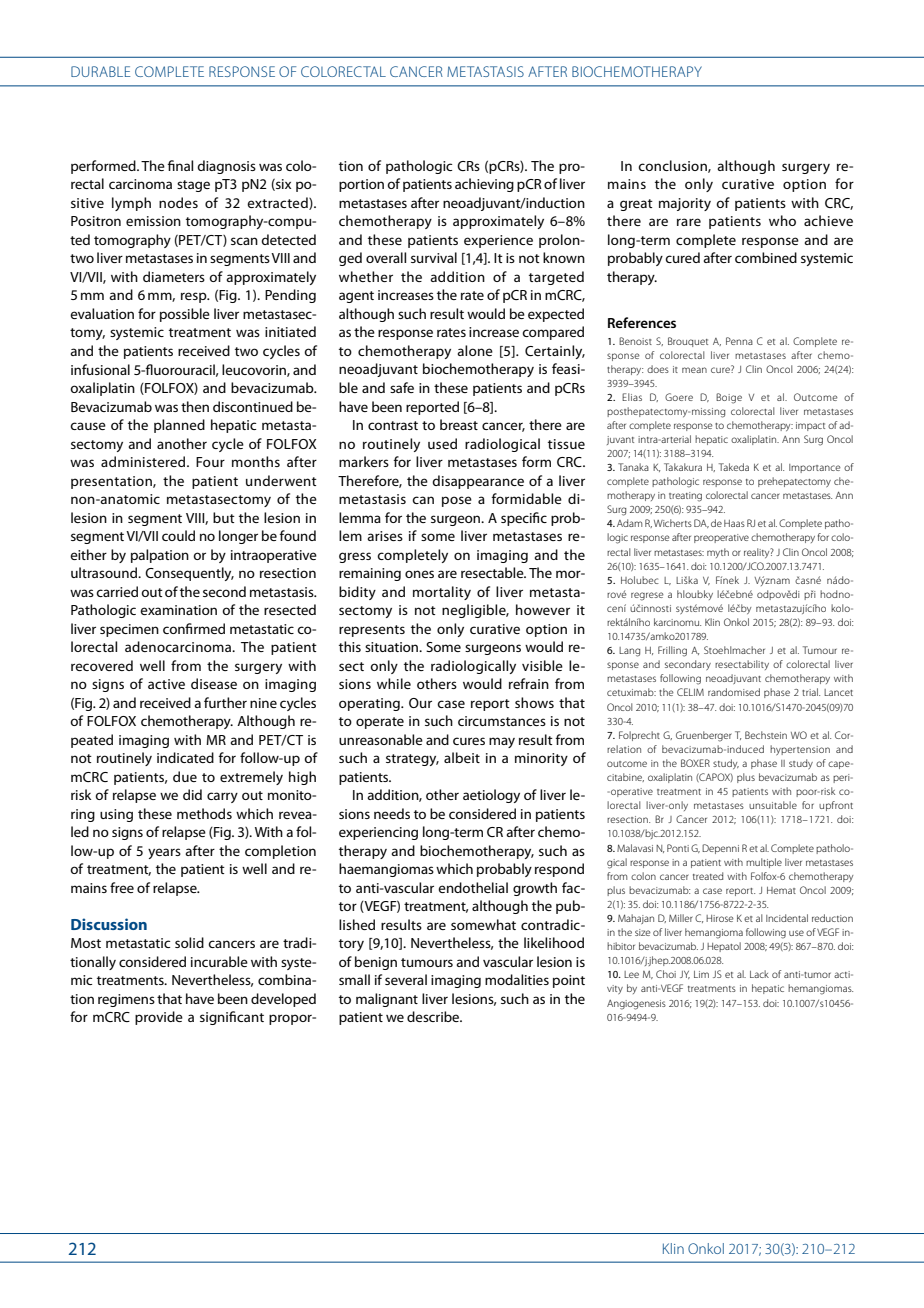 This screenshot has height=1308, width=924. I want to click on describe, so click(434, 1016).
